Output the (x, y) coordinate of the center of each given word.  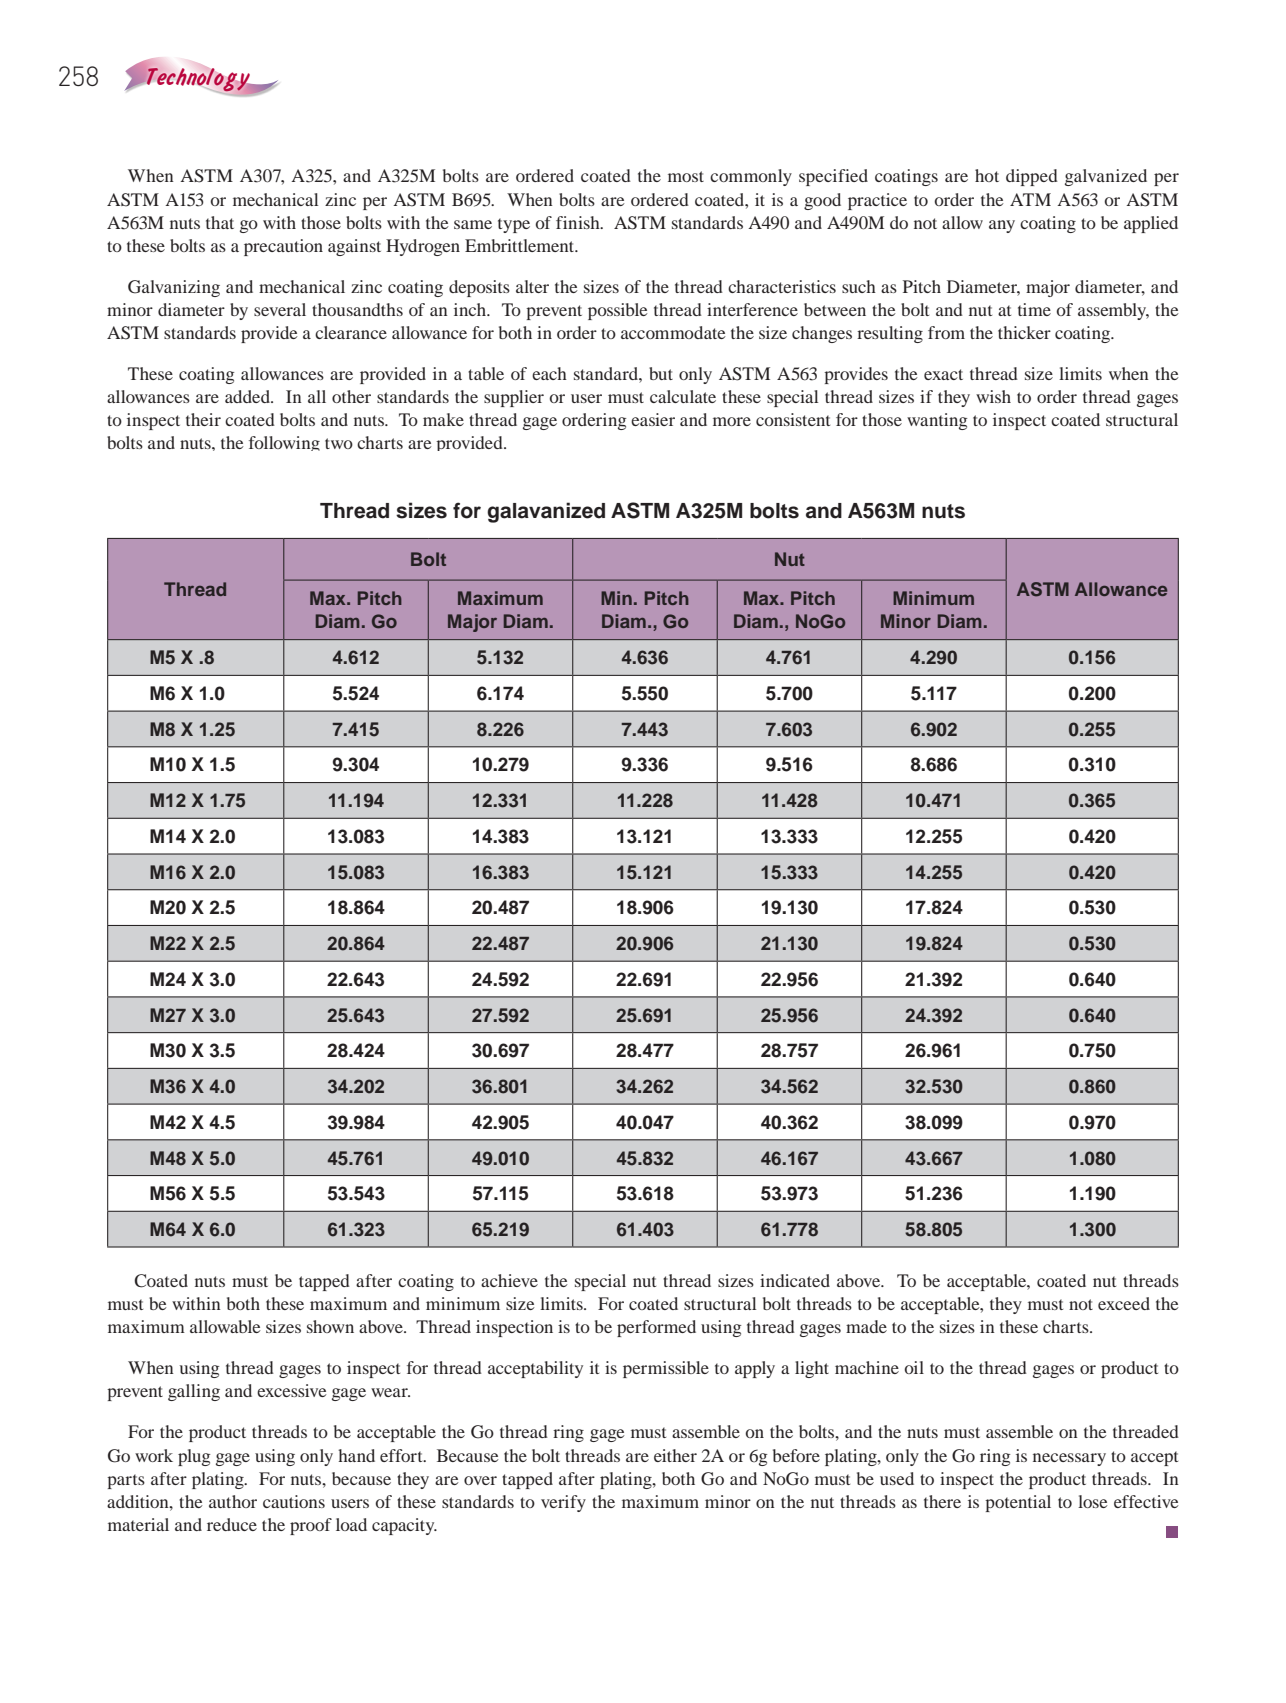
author (233, 1501)
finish (579, 222)
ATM (1030, 199)
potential (1018, 1503)
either (675, 1455)
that (220, 222)
